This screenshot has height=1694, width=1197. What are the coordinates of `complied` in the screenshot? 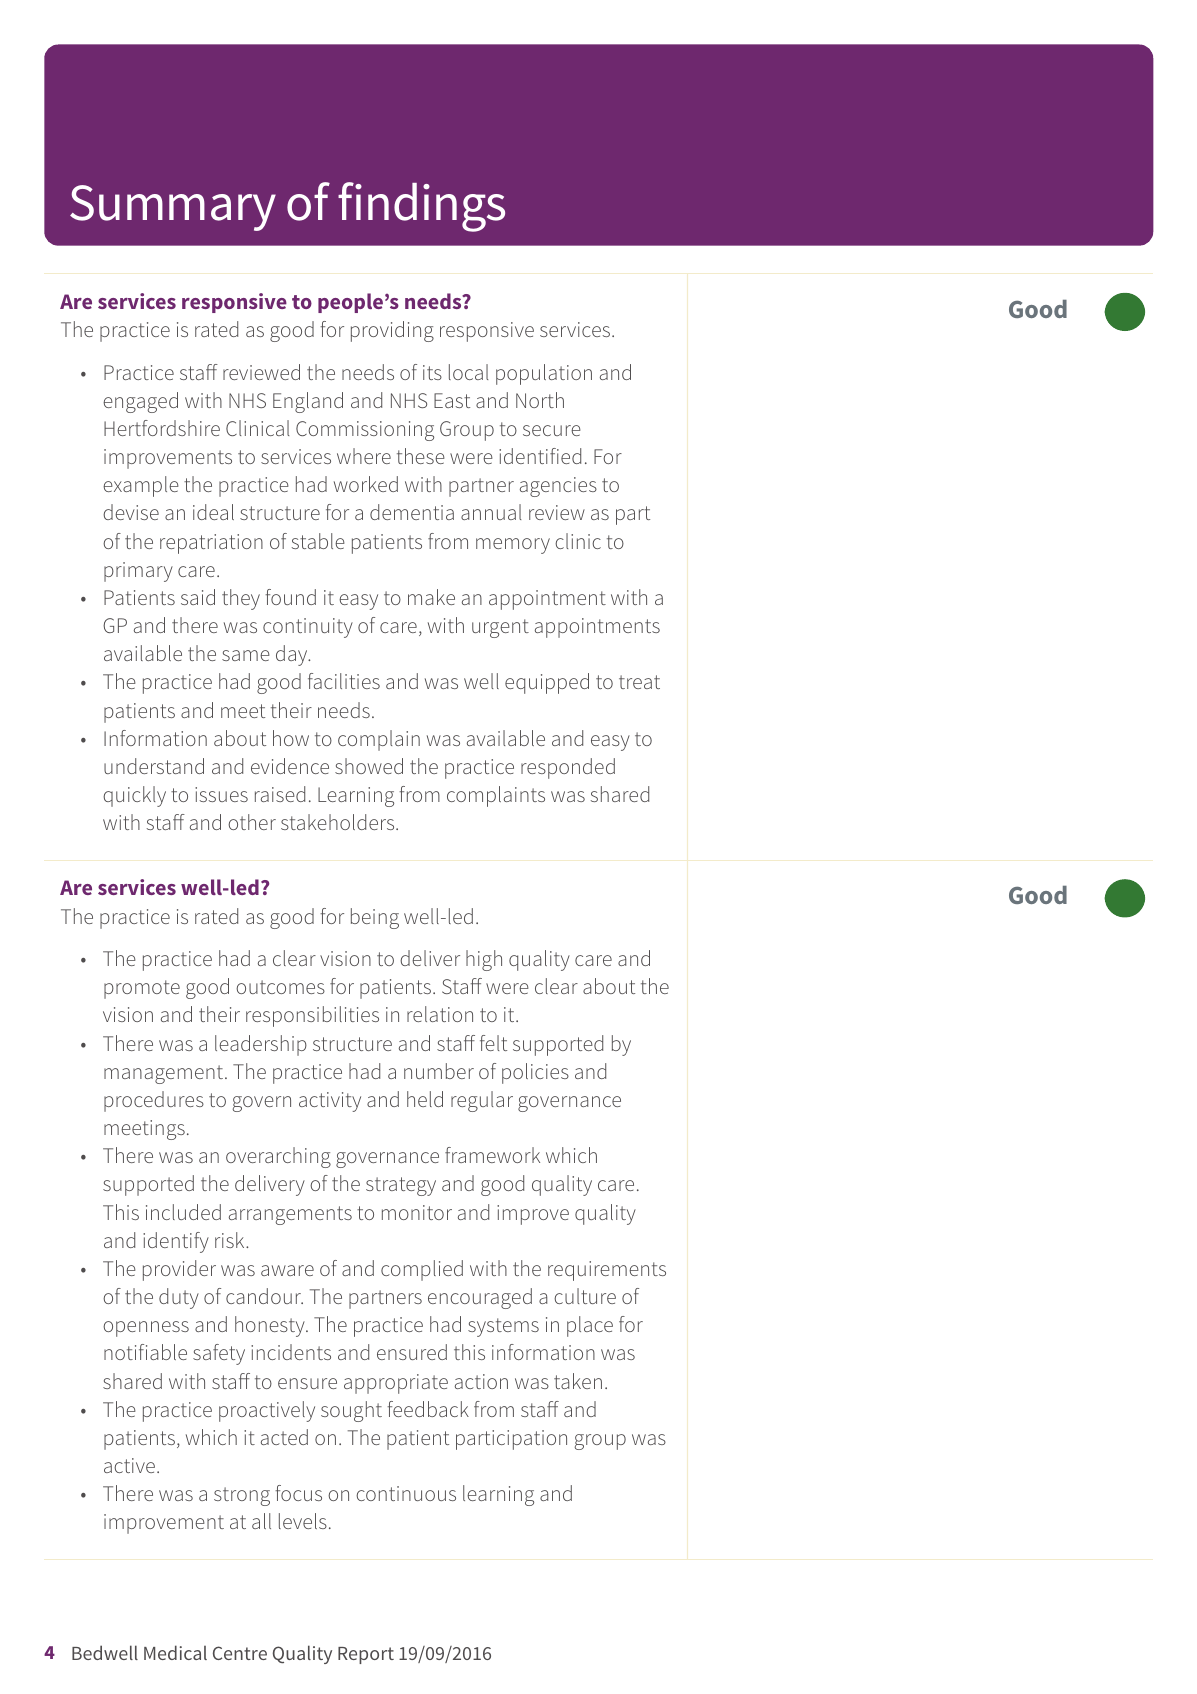 It's located at (422, 1270).
